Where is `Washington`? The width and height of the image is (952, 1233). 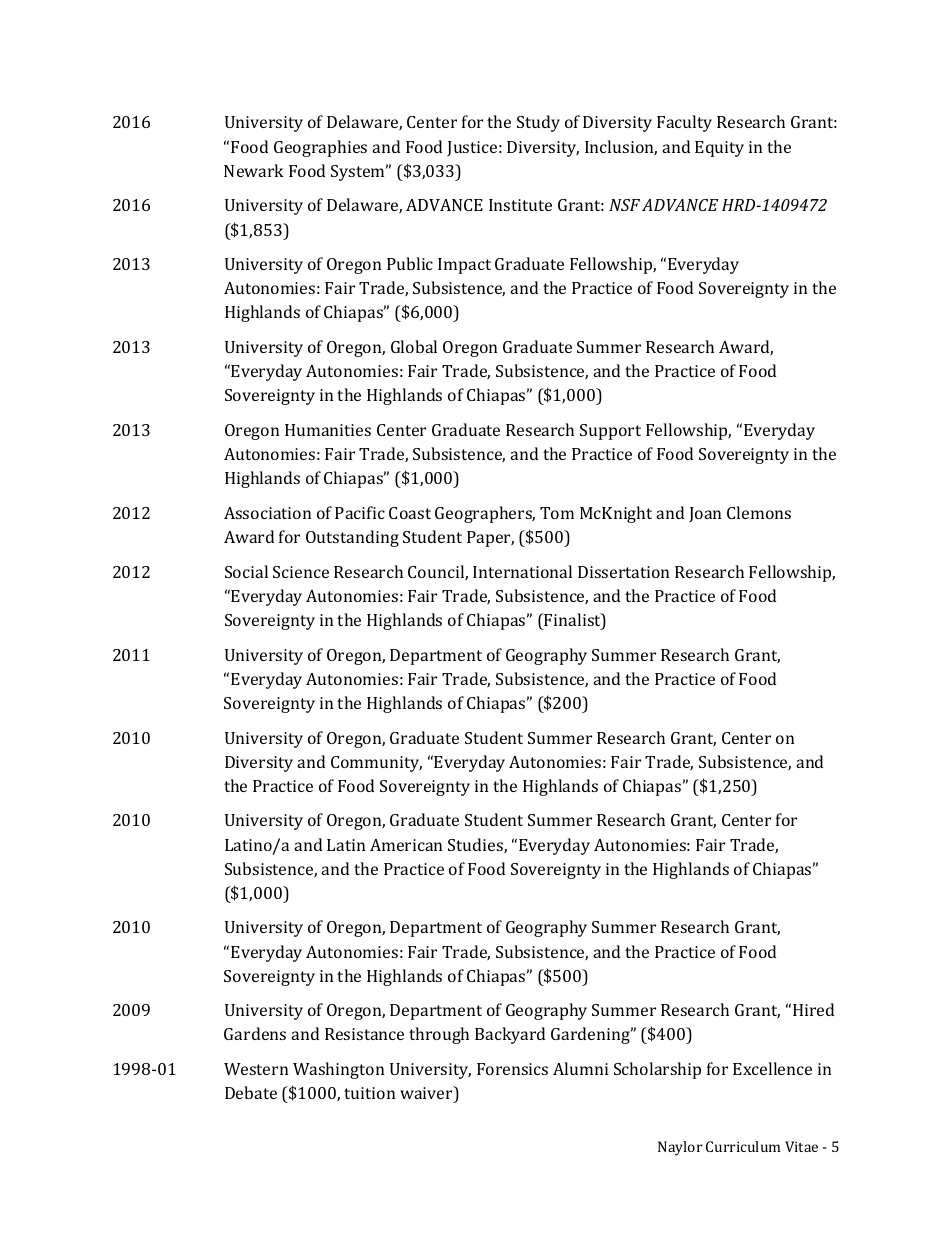
Washington is located at coordinates (338, 1070).
